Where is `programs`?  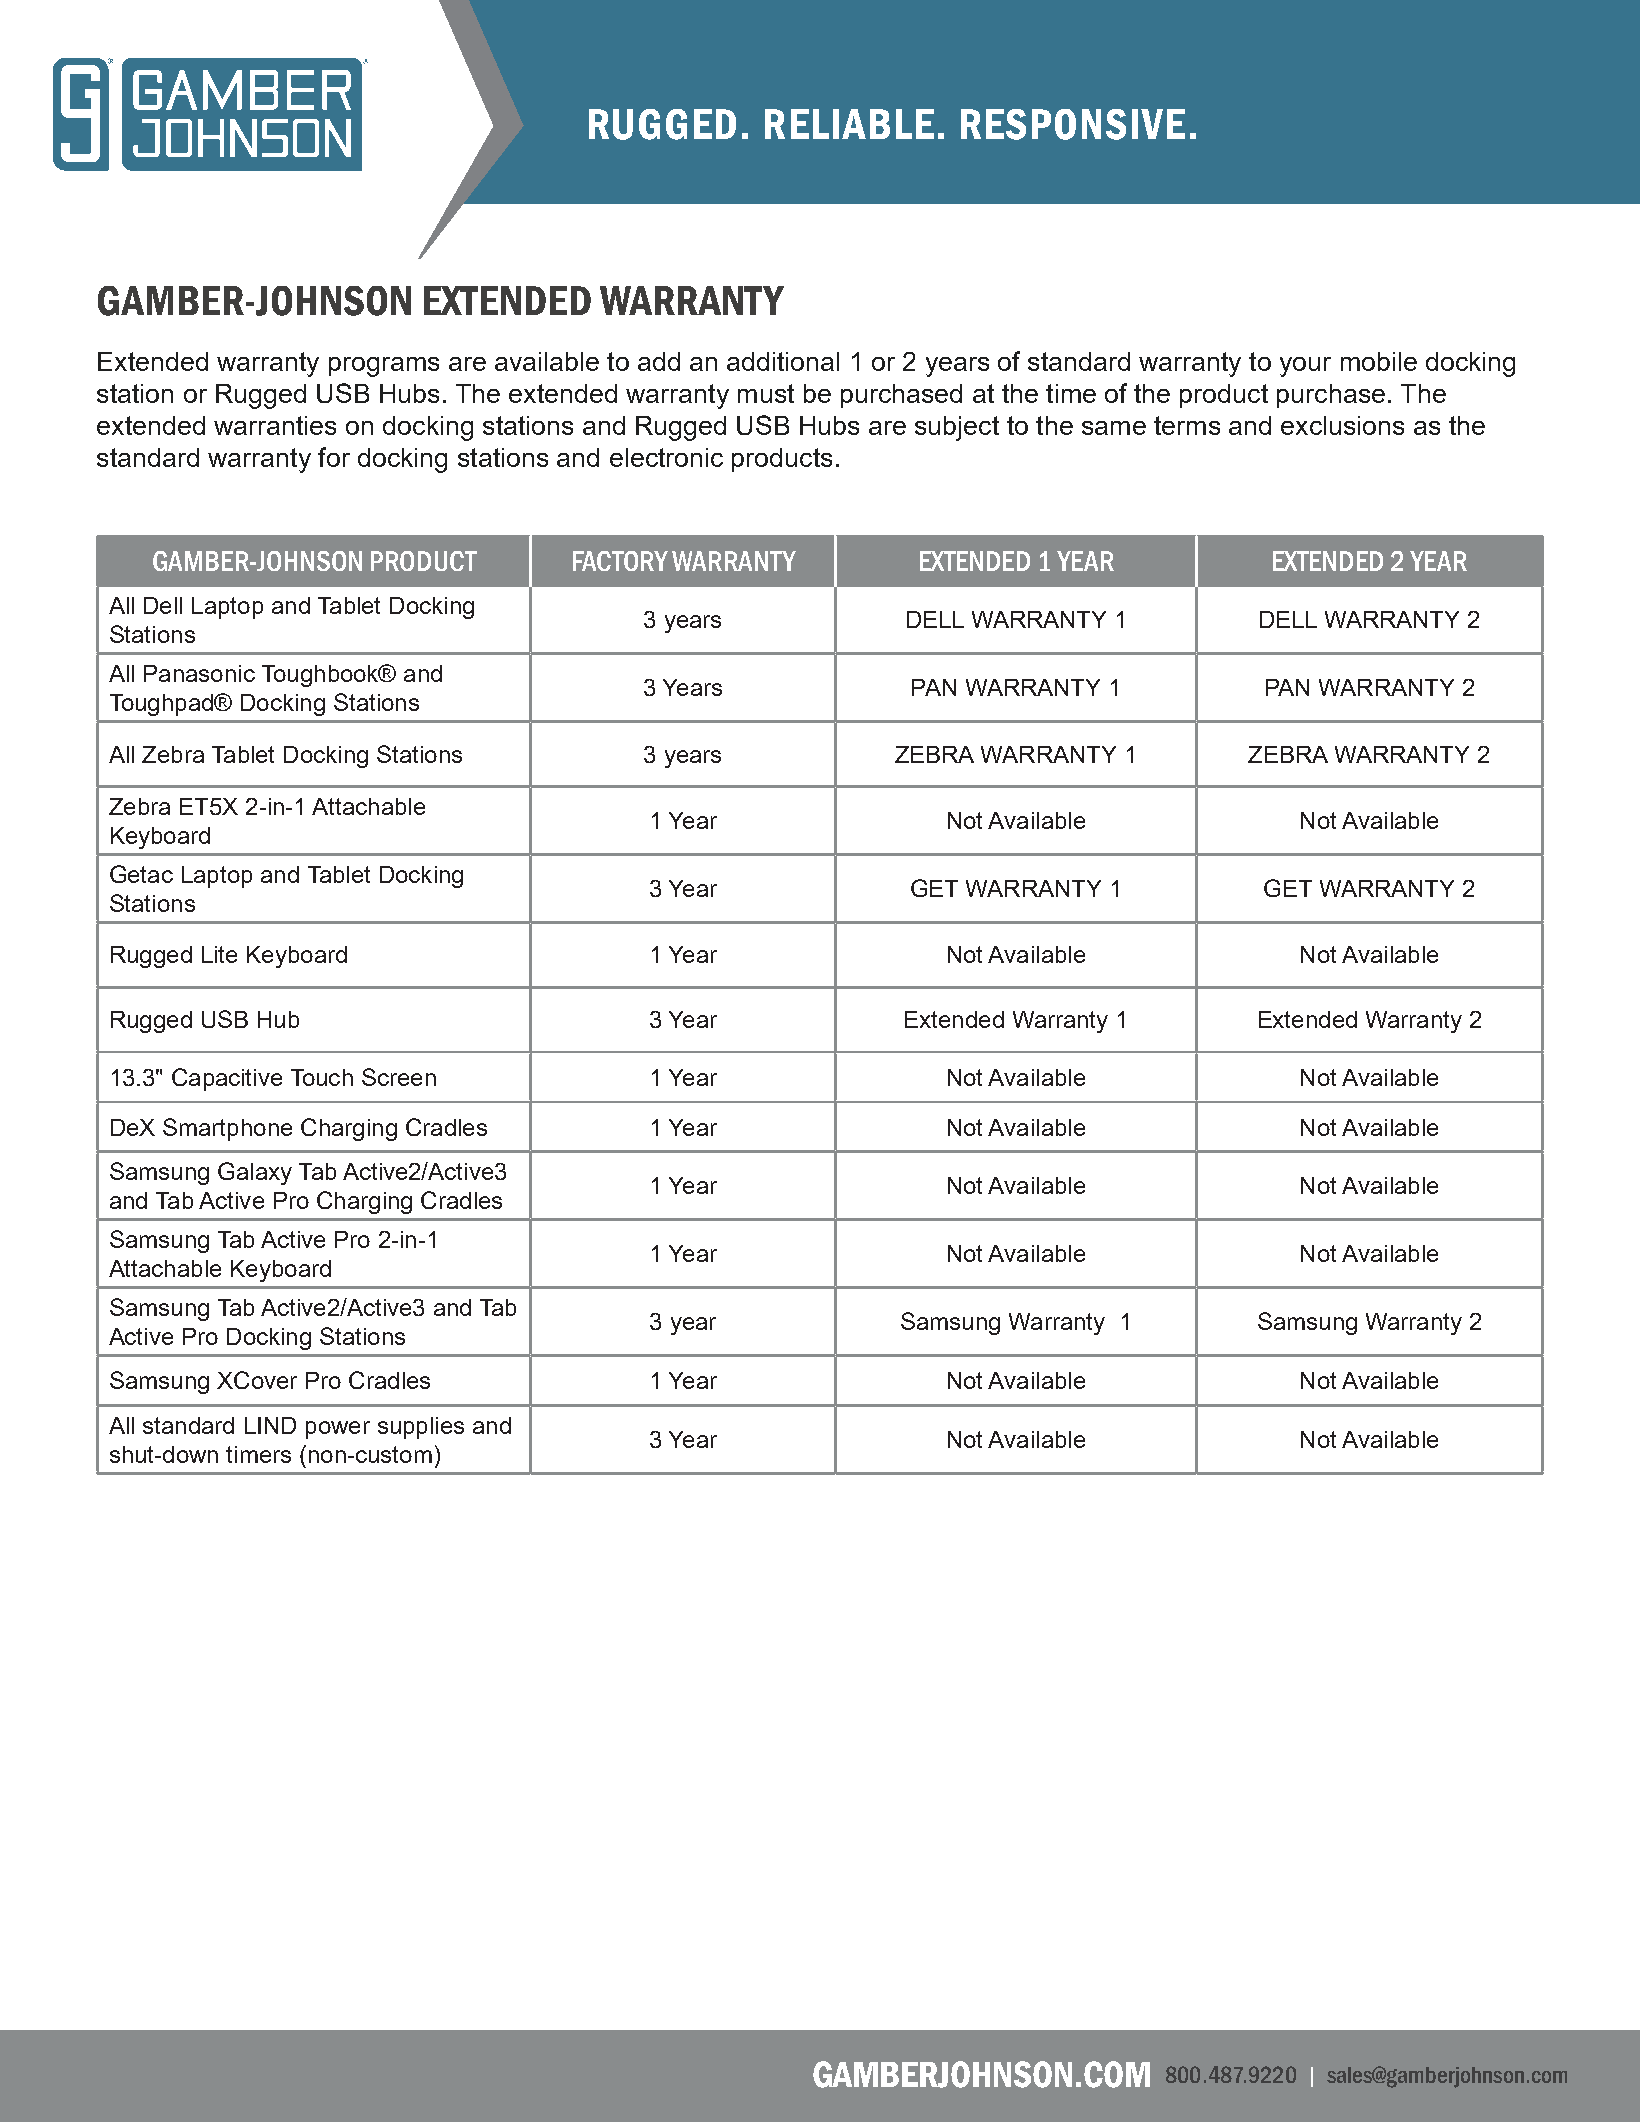 programs is located at coordinates (384, 367).
